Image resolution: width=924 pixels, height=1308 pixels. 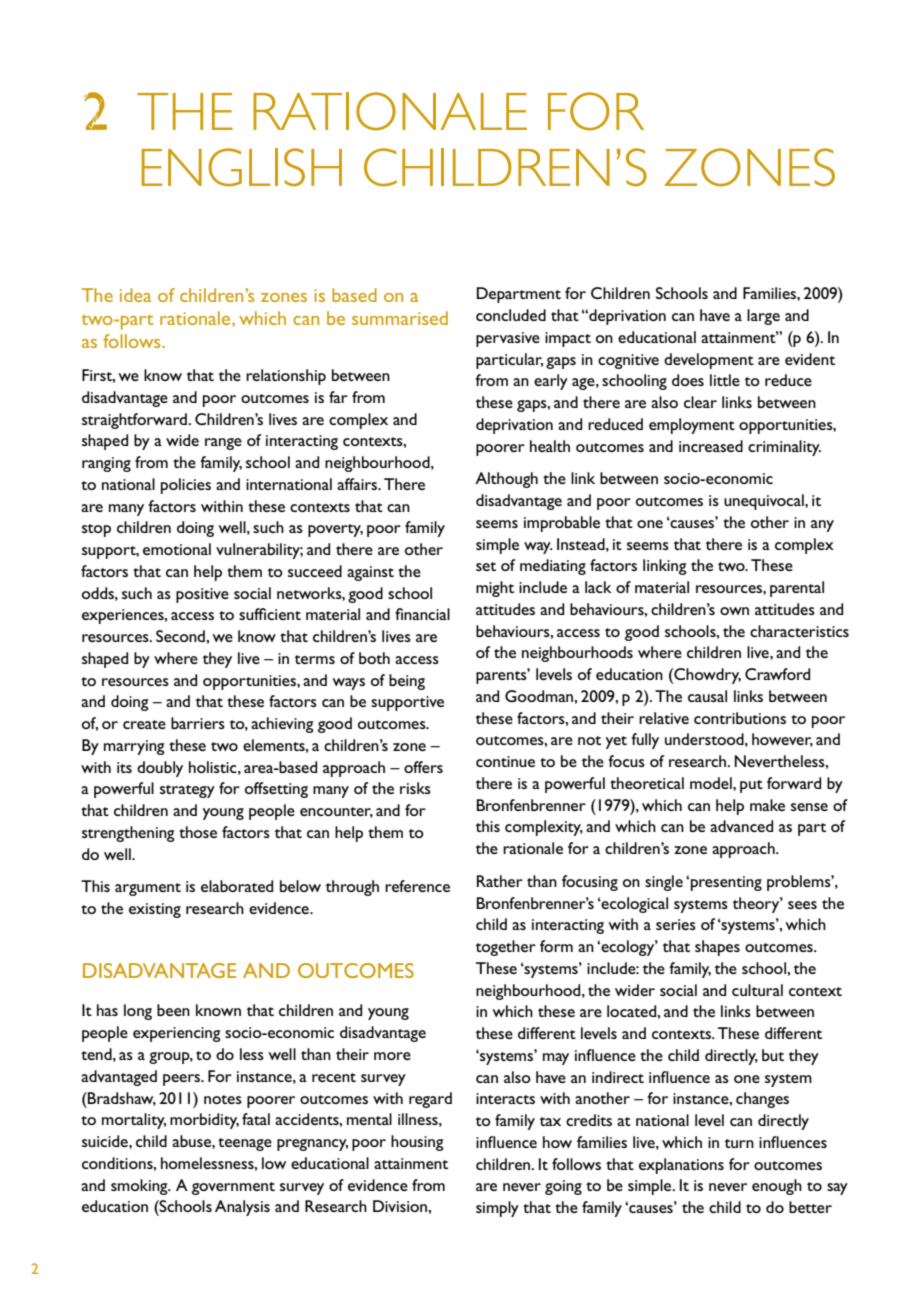 What do you see at coordinates (140, 1187) in the image?
I see `smoking` at bounding box center [140, 1187].
